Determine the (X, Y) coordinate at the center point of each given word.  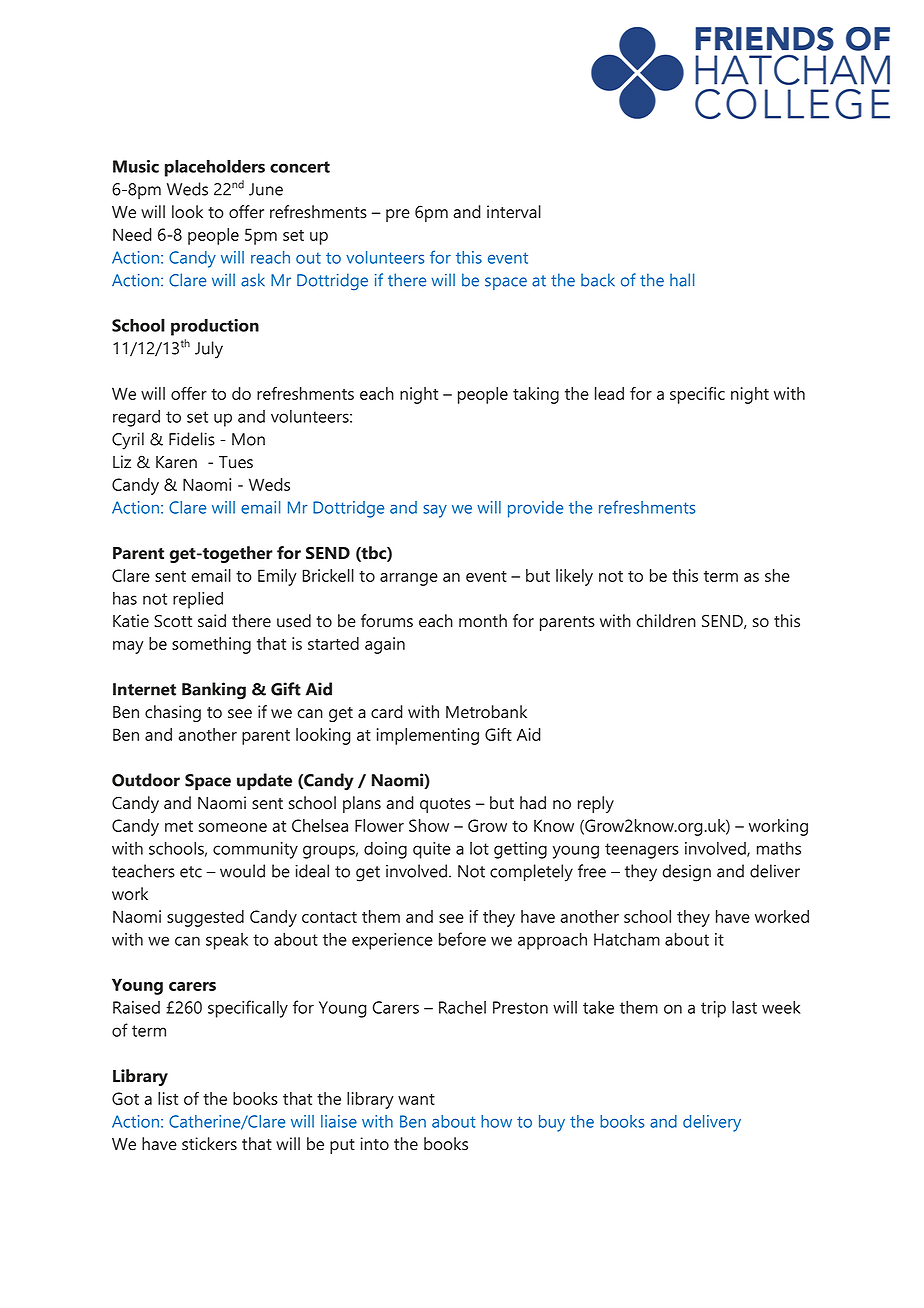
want (416, 1099)
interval (514, 212)
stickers (209, 1144)
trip (713, 1009)
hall (682, 280)
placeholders (215, 168)
